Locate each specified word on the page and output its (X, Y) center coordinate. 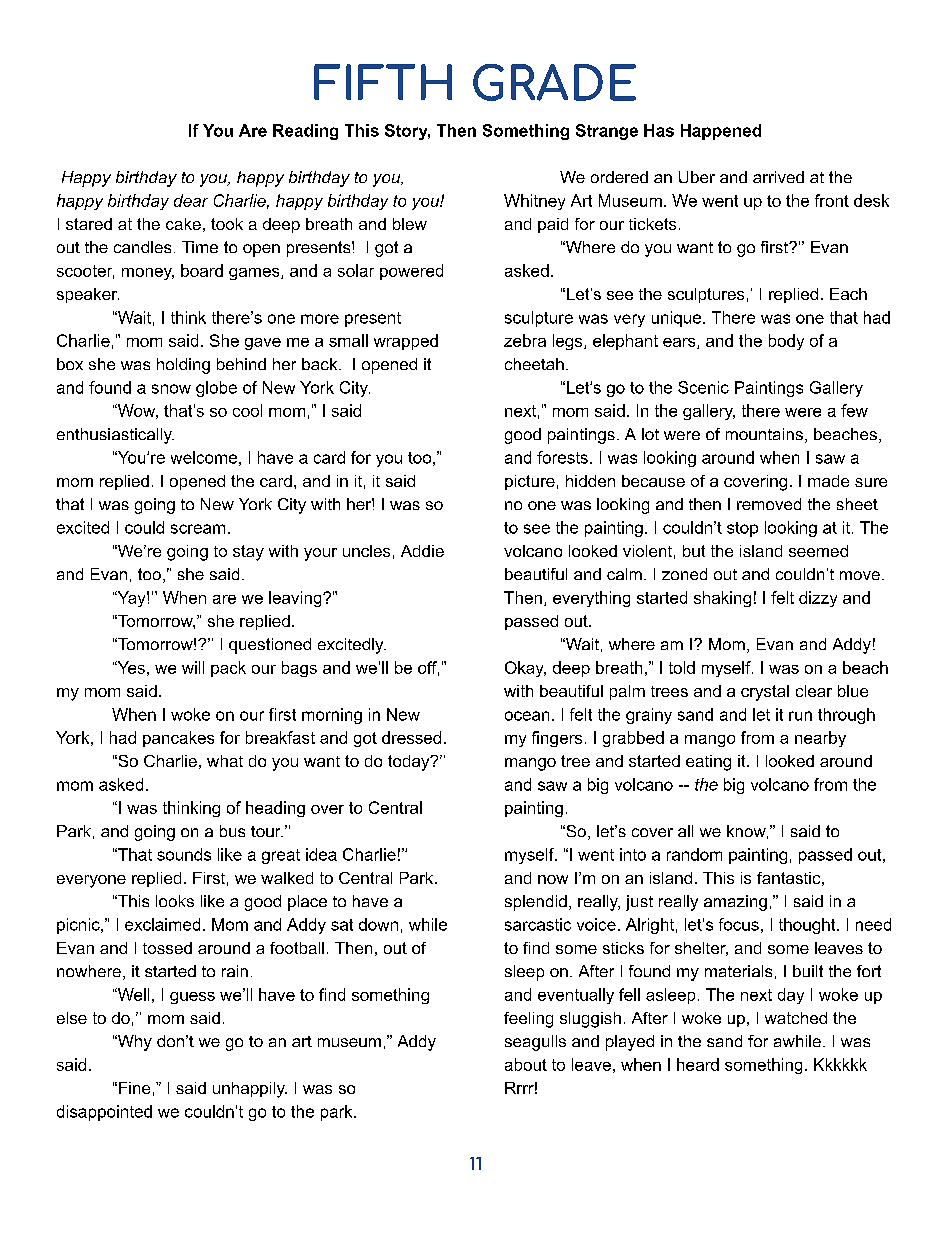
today (410, 763)
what (225, 761)
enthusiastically (115, 436)
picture (530, 482)
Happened (721, 132)
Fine (134, 1088)
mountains (764, 434)
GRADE (554, 82)
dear (191, 200)
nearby (820, 739)
